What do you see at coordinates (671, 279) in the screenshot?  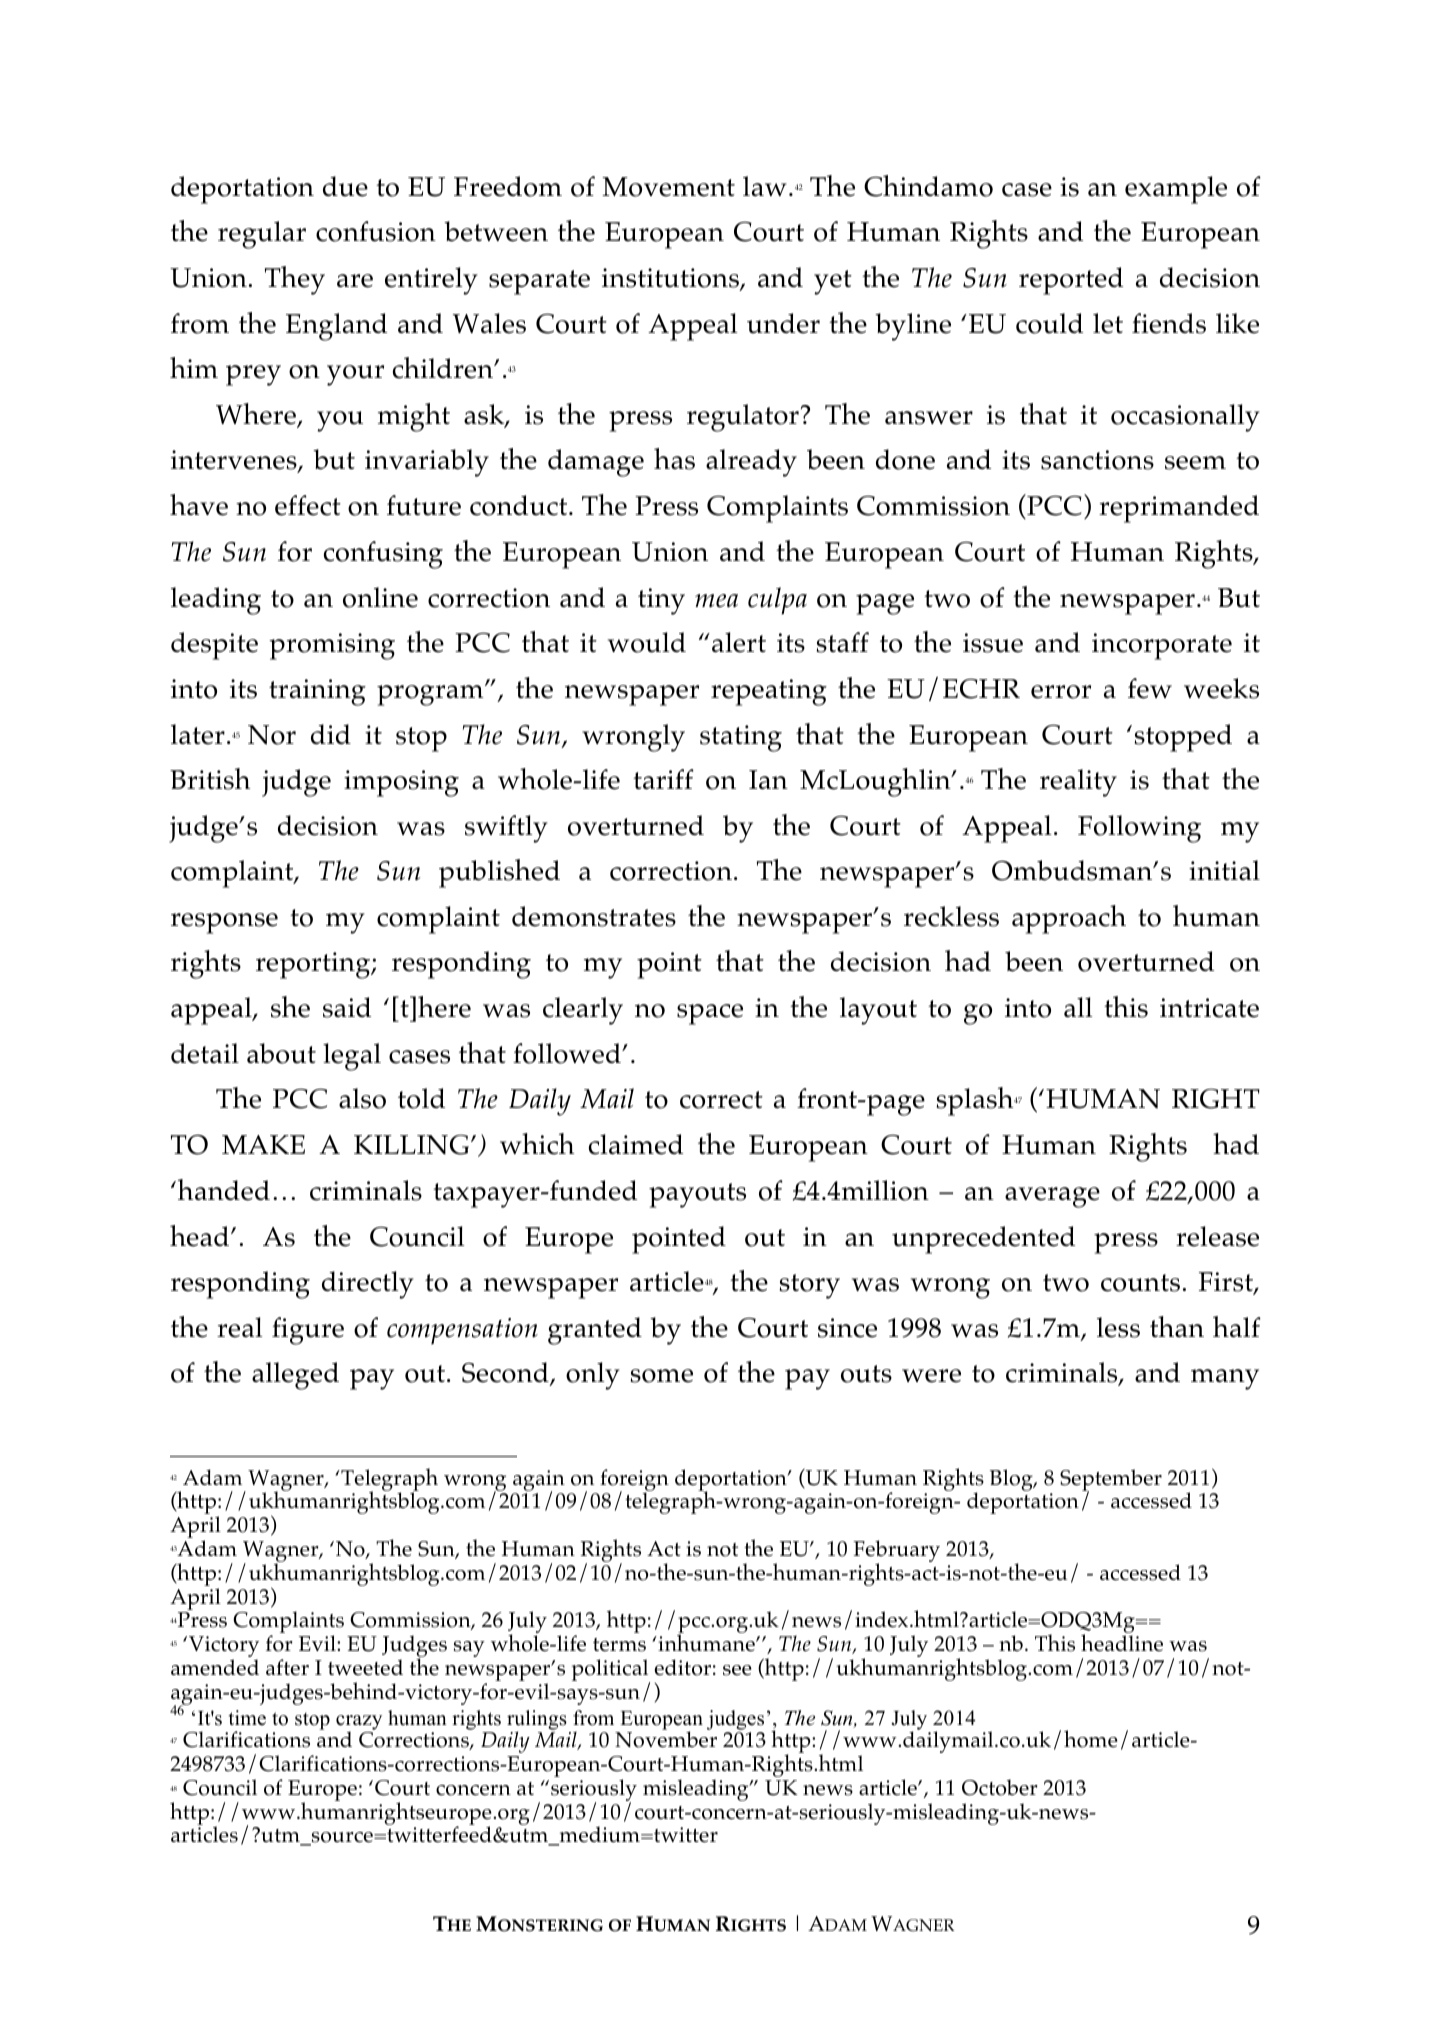 I see `institutions` at bounding box center [671, 279].
